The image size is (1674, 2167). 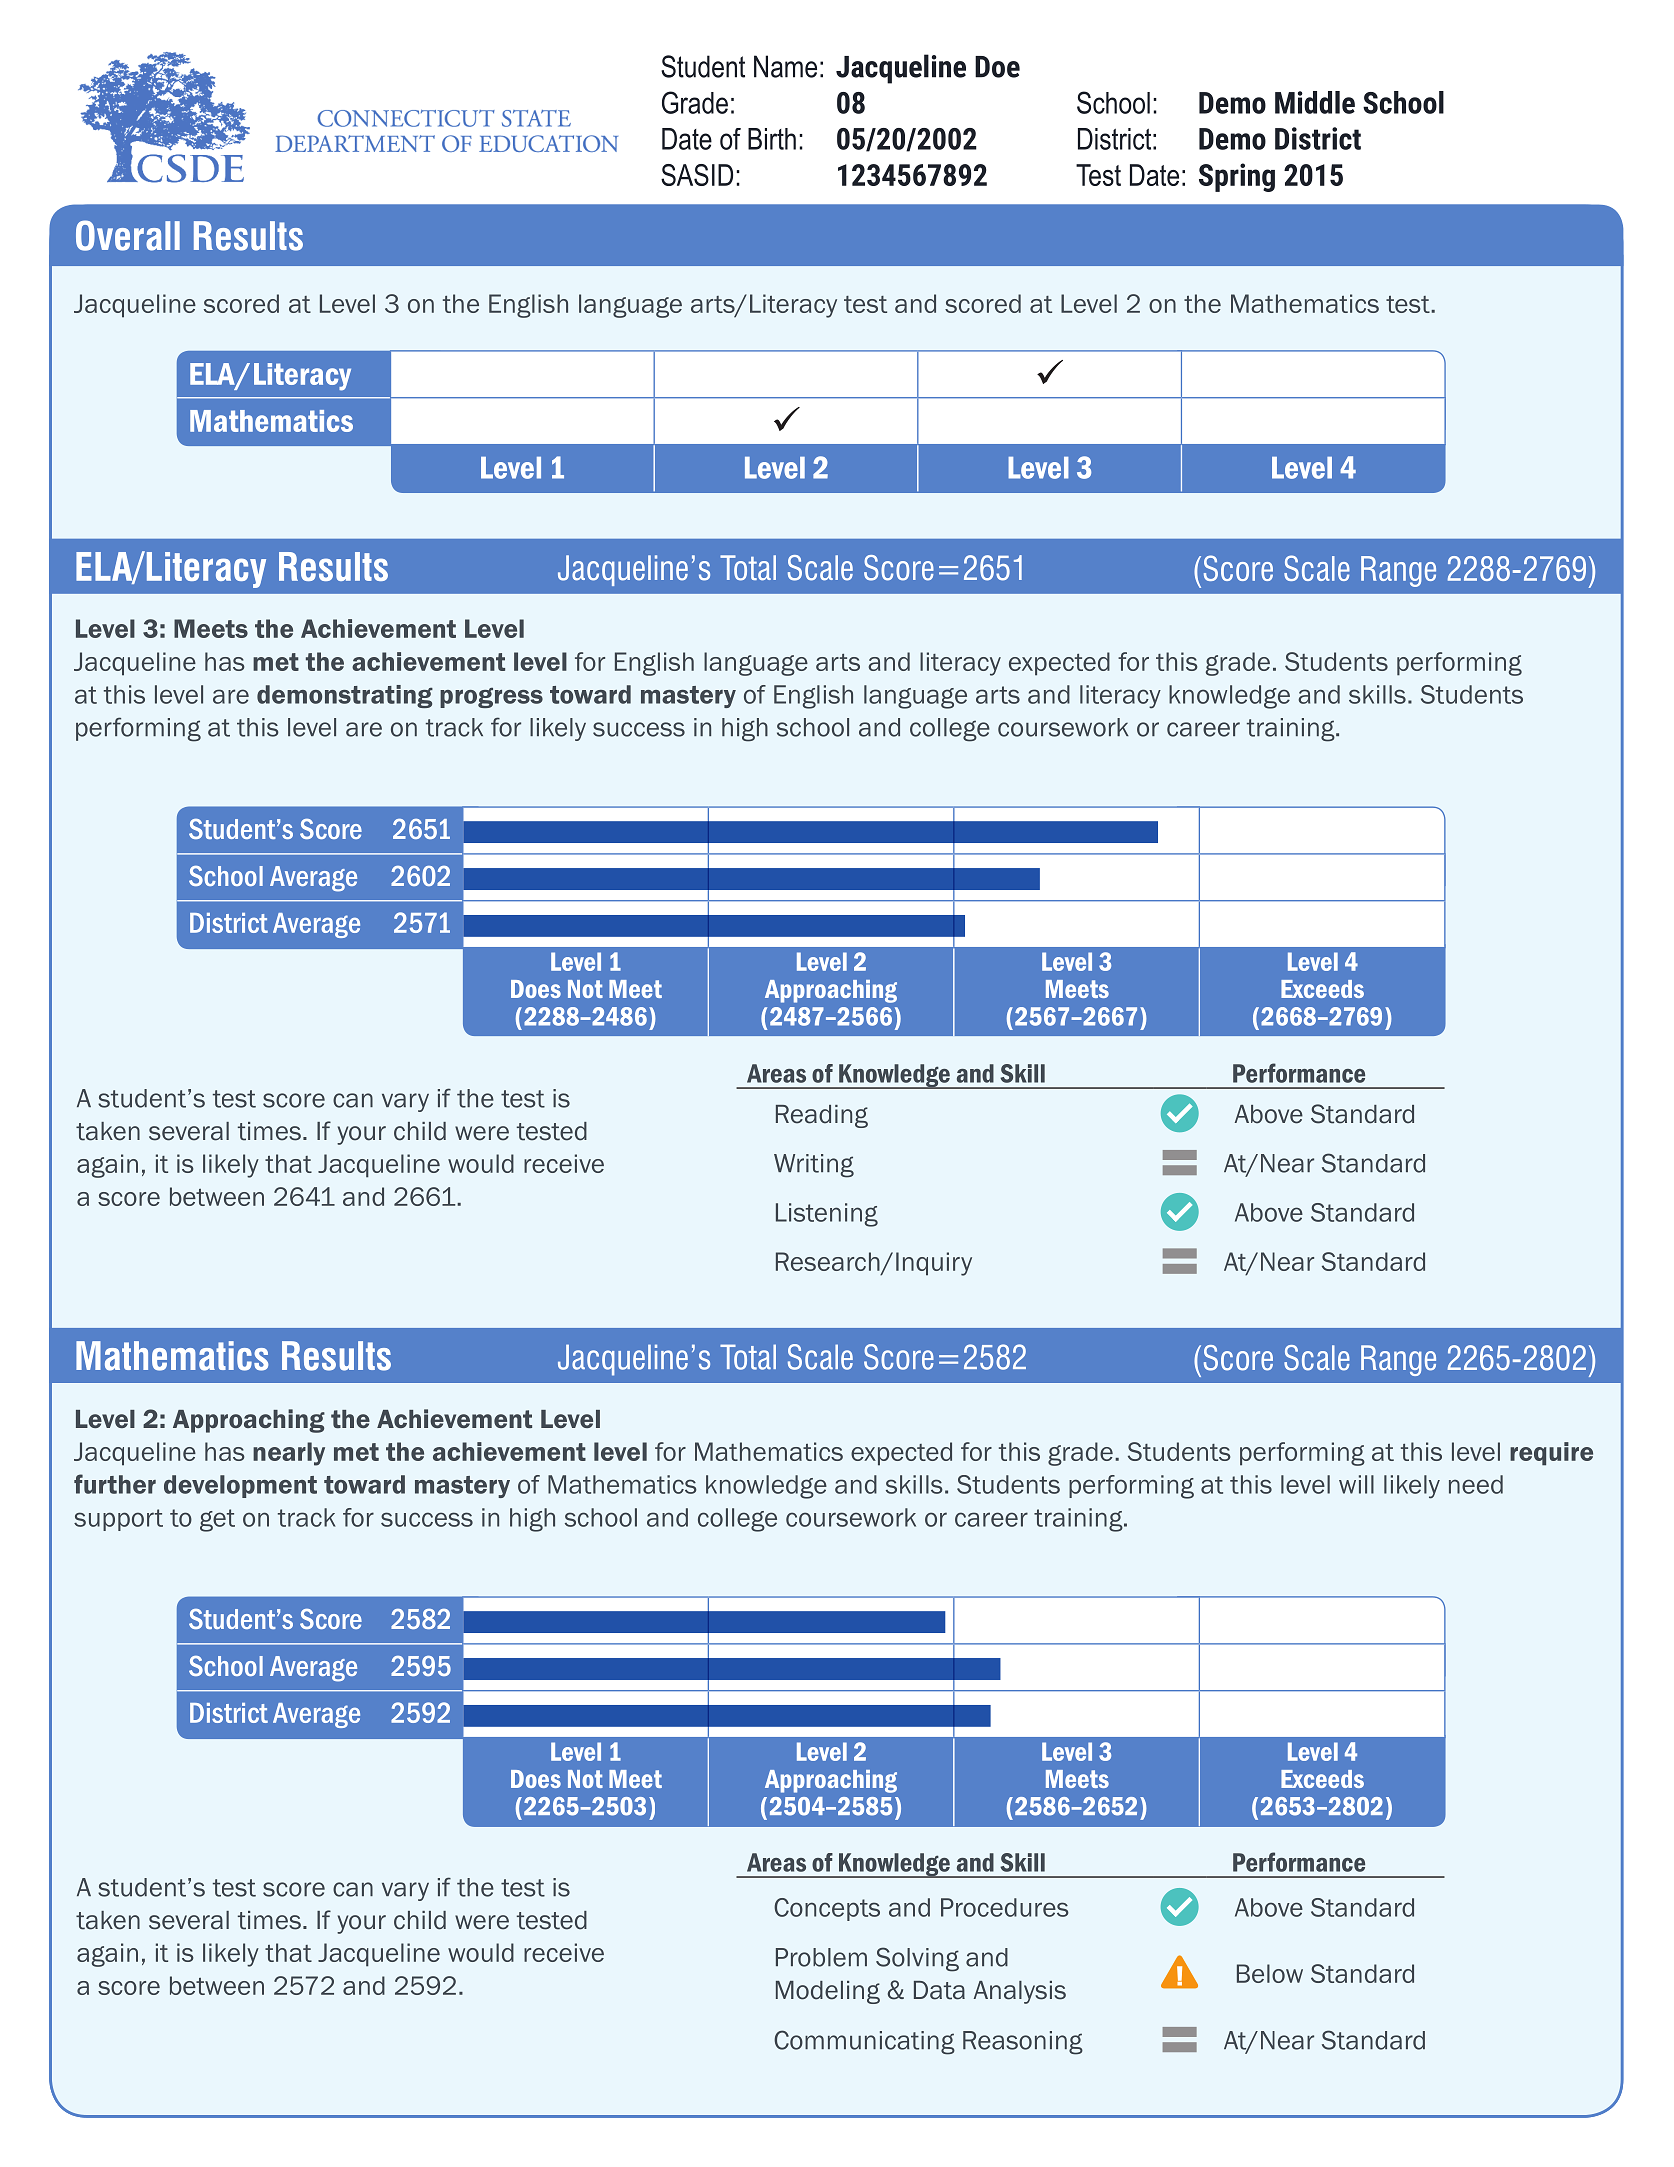 What do you see at coordinates (1476, 1484) in the screenshot?
I see `need` at bounding box center [1476, 1484].
